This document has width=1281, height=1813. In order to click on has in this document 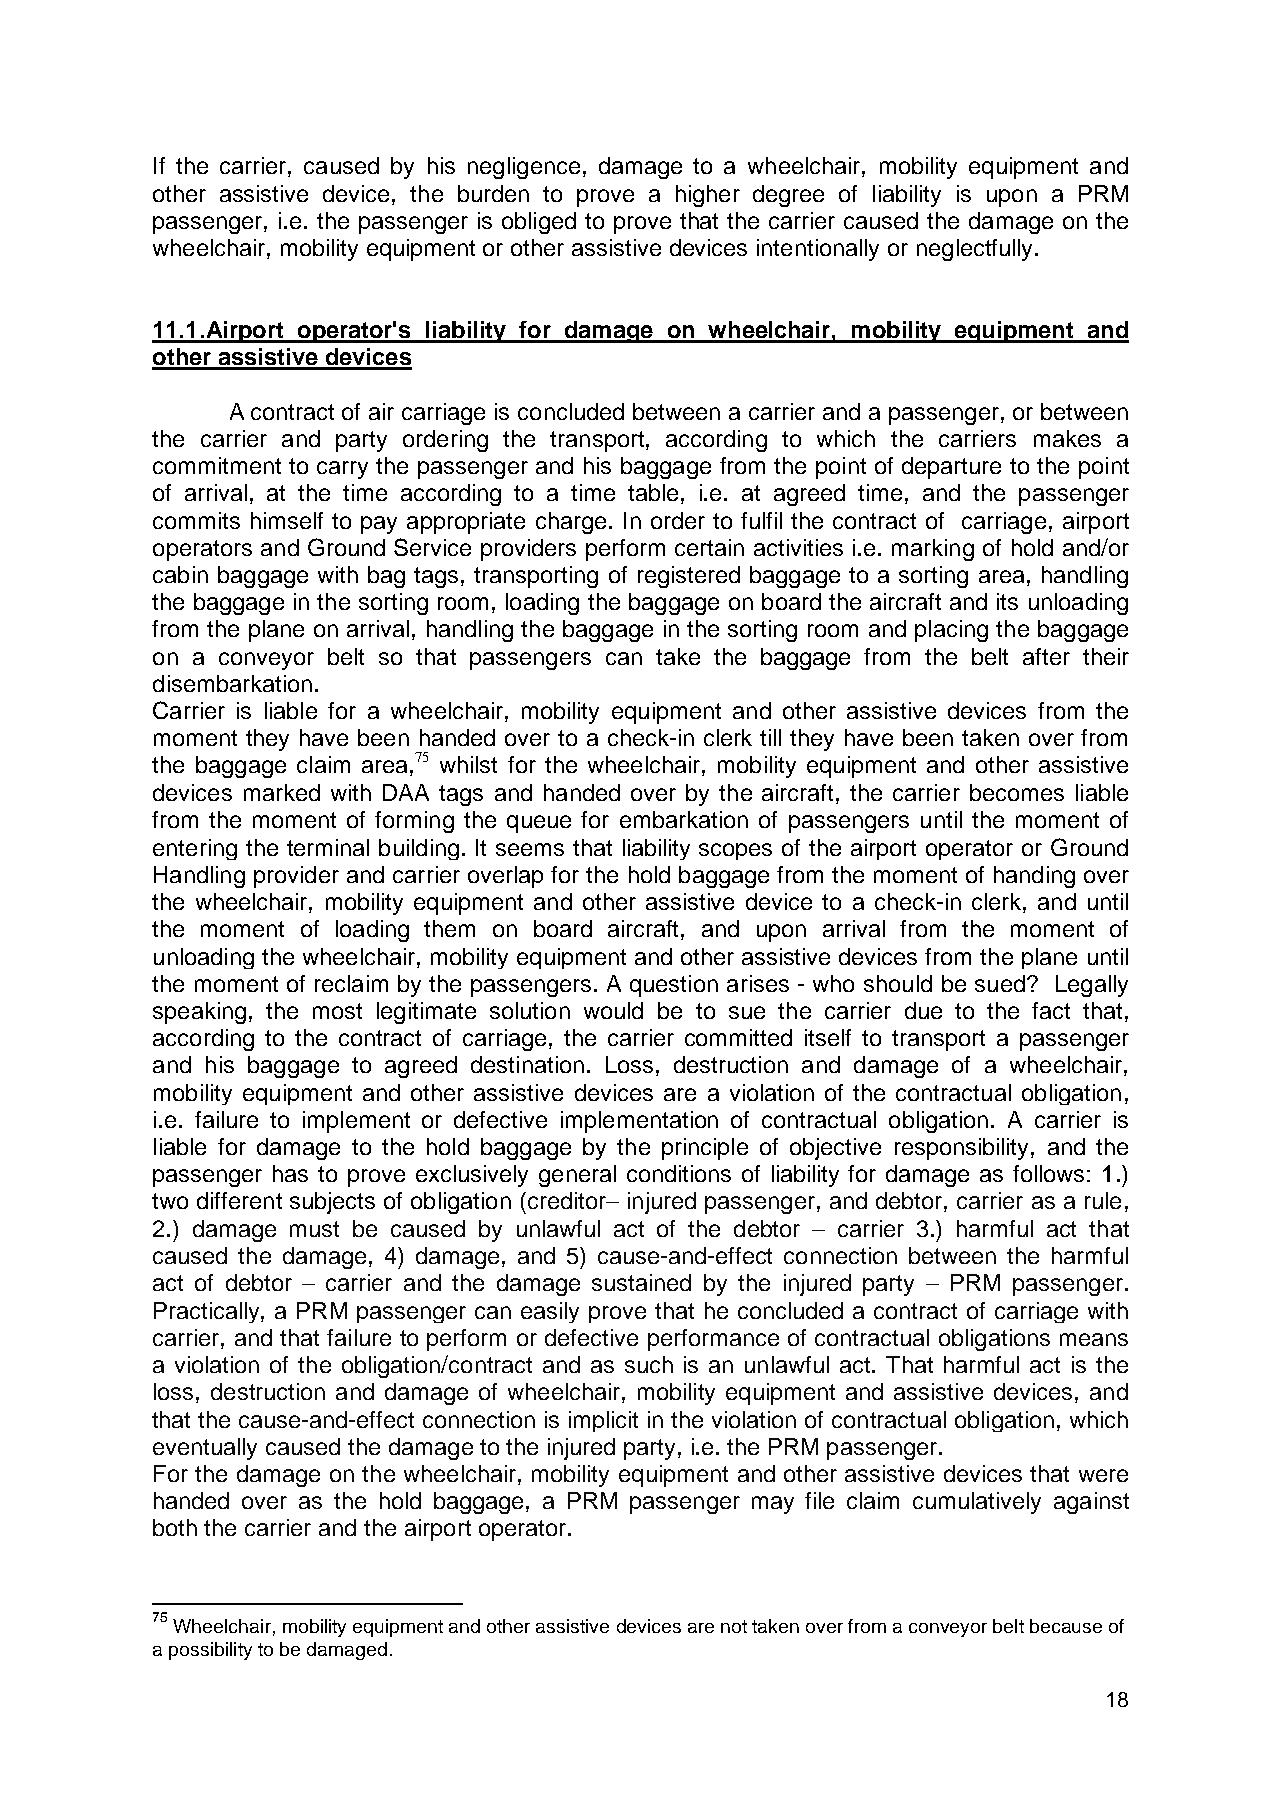, I will do `click(290, 1173)`.
